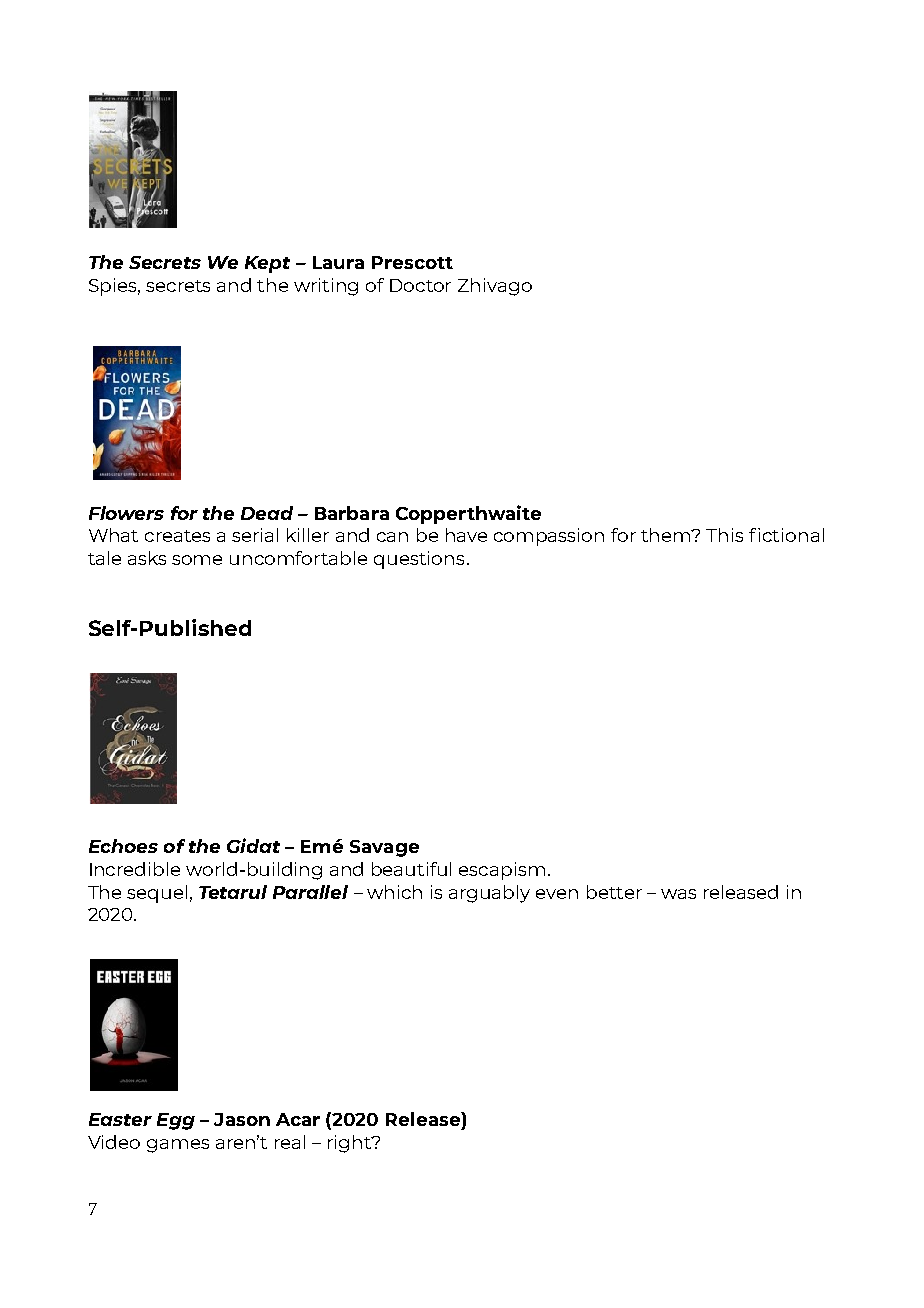 This screenshot has height=1308, width=924. What do you see at coordinates (351, 1144) in the screenshot?
I see `right` at bounding box center [351, 1144].
